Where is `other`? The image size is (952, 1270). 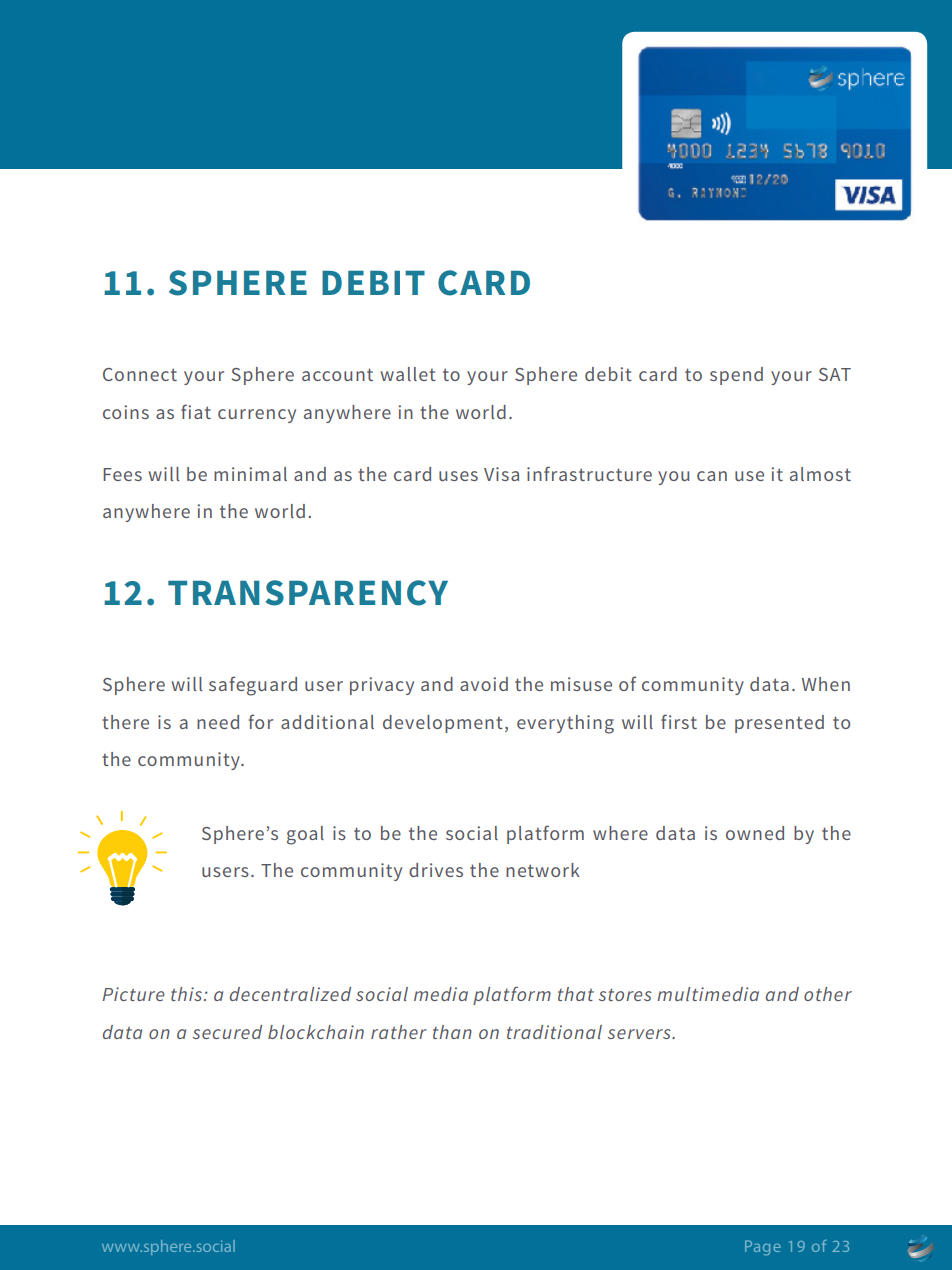 other is located at coordinates (828, 994).
